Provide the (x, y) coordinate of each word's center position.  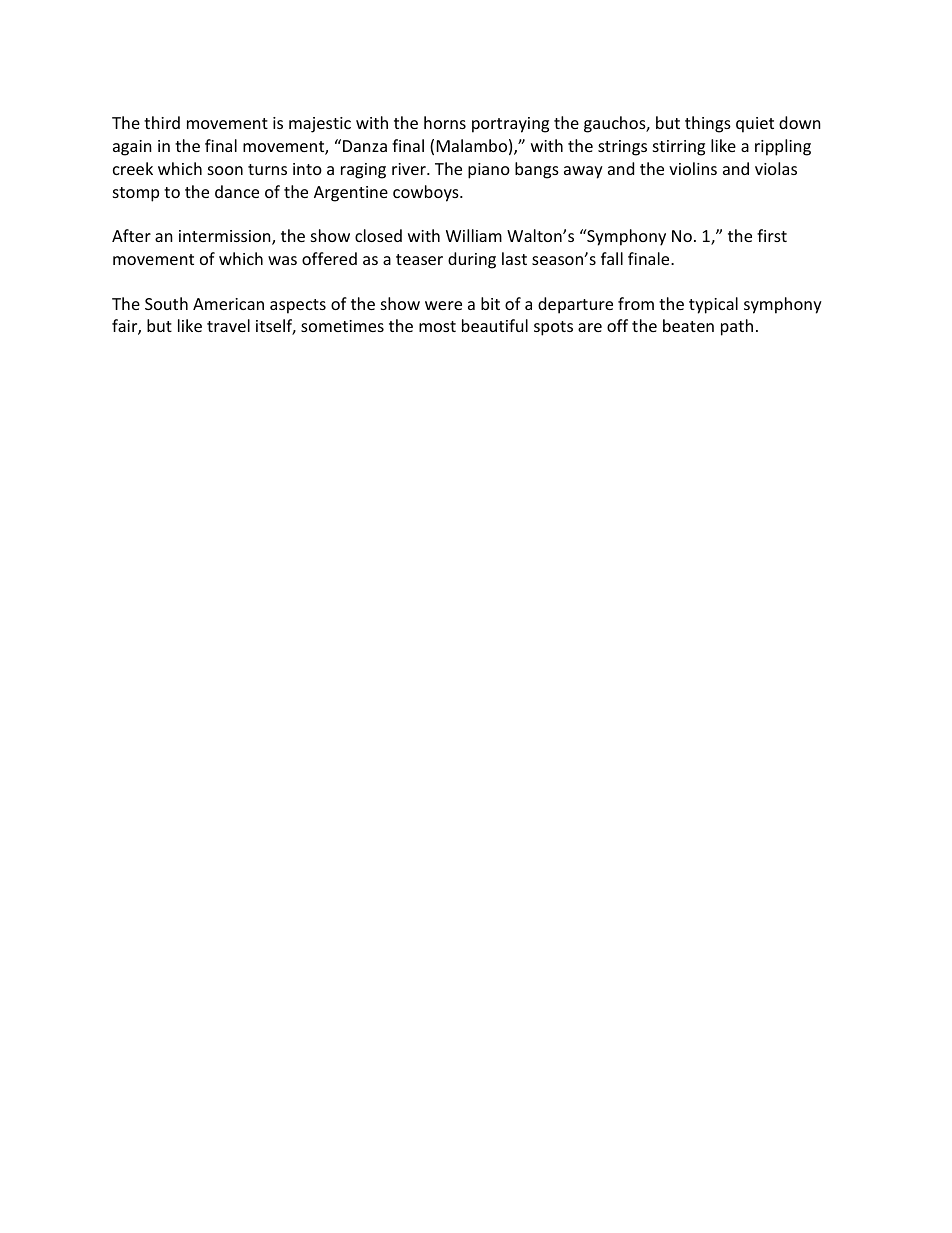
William (474, 235)
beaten (688, 325)
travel (228, 325)
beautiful (495, 325)
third (162, 122)
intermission (226, 237)
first (772, 235)
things (708, 124)
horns (445, 122)
